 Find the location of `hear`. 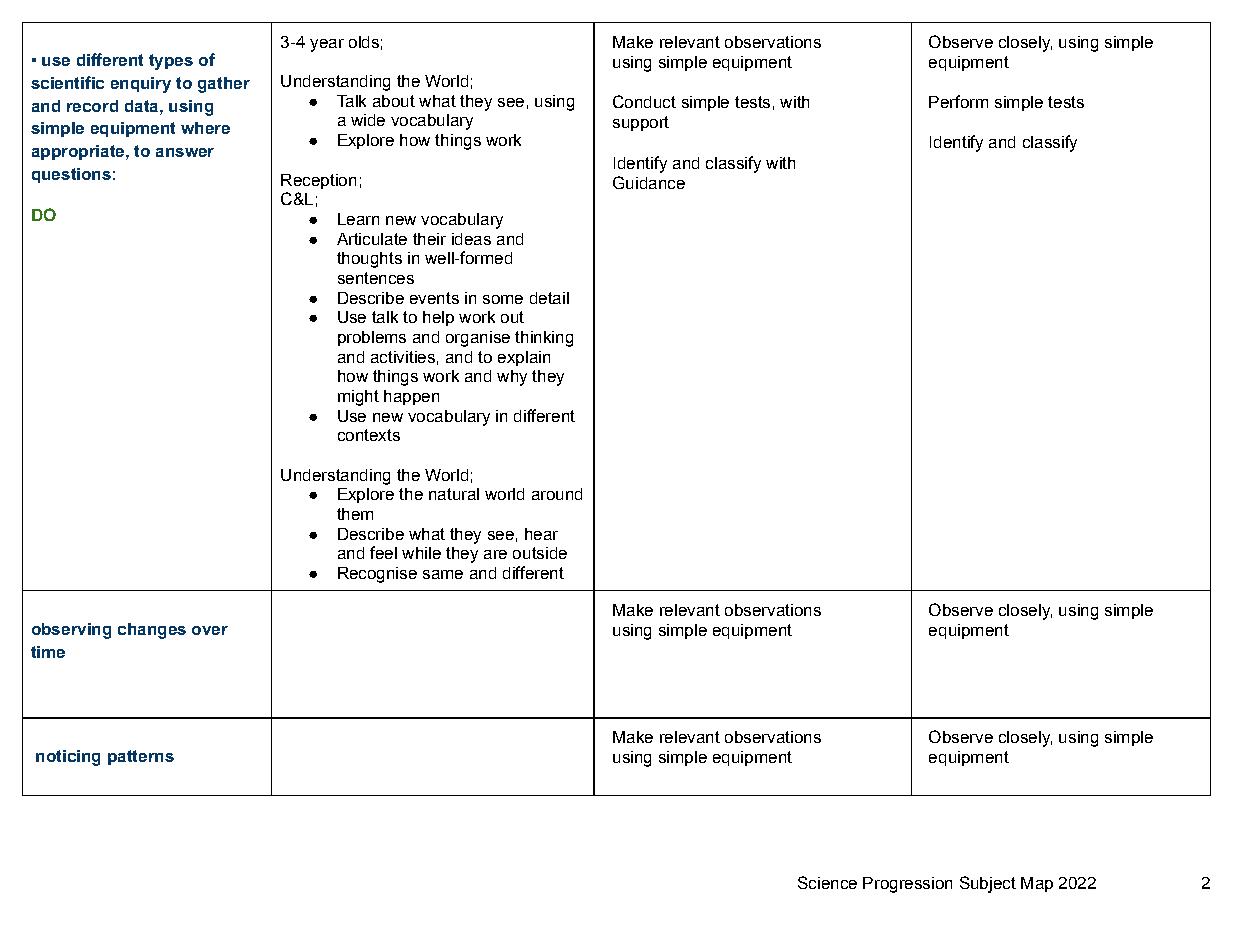

hear is located at coordinates (541, 534).
